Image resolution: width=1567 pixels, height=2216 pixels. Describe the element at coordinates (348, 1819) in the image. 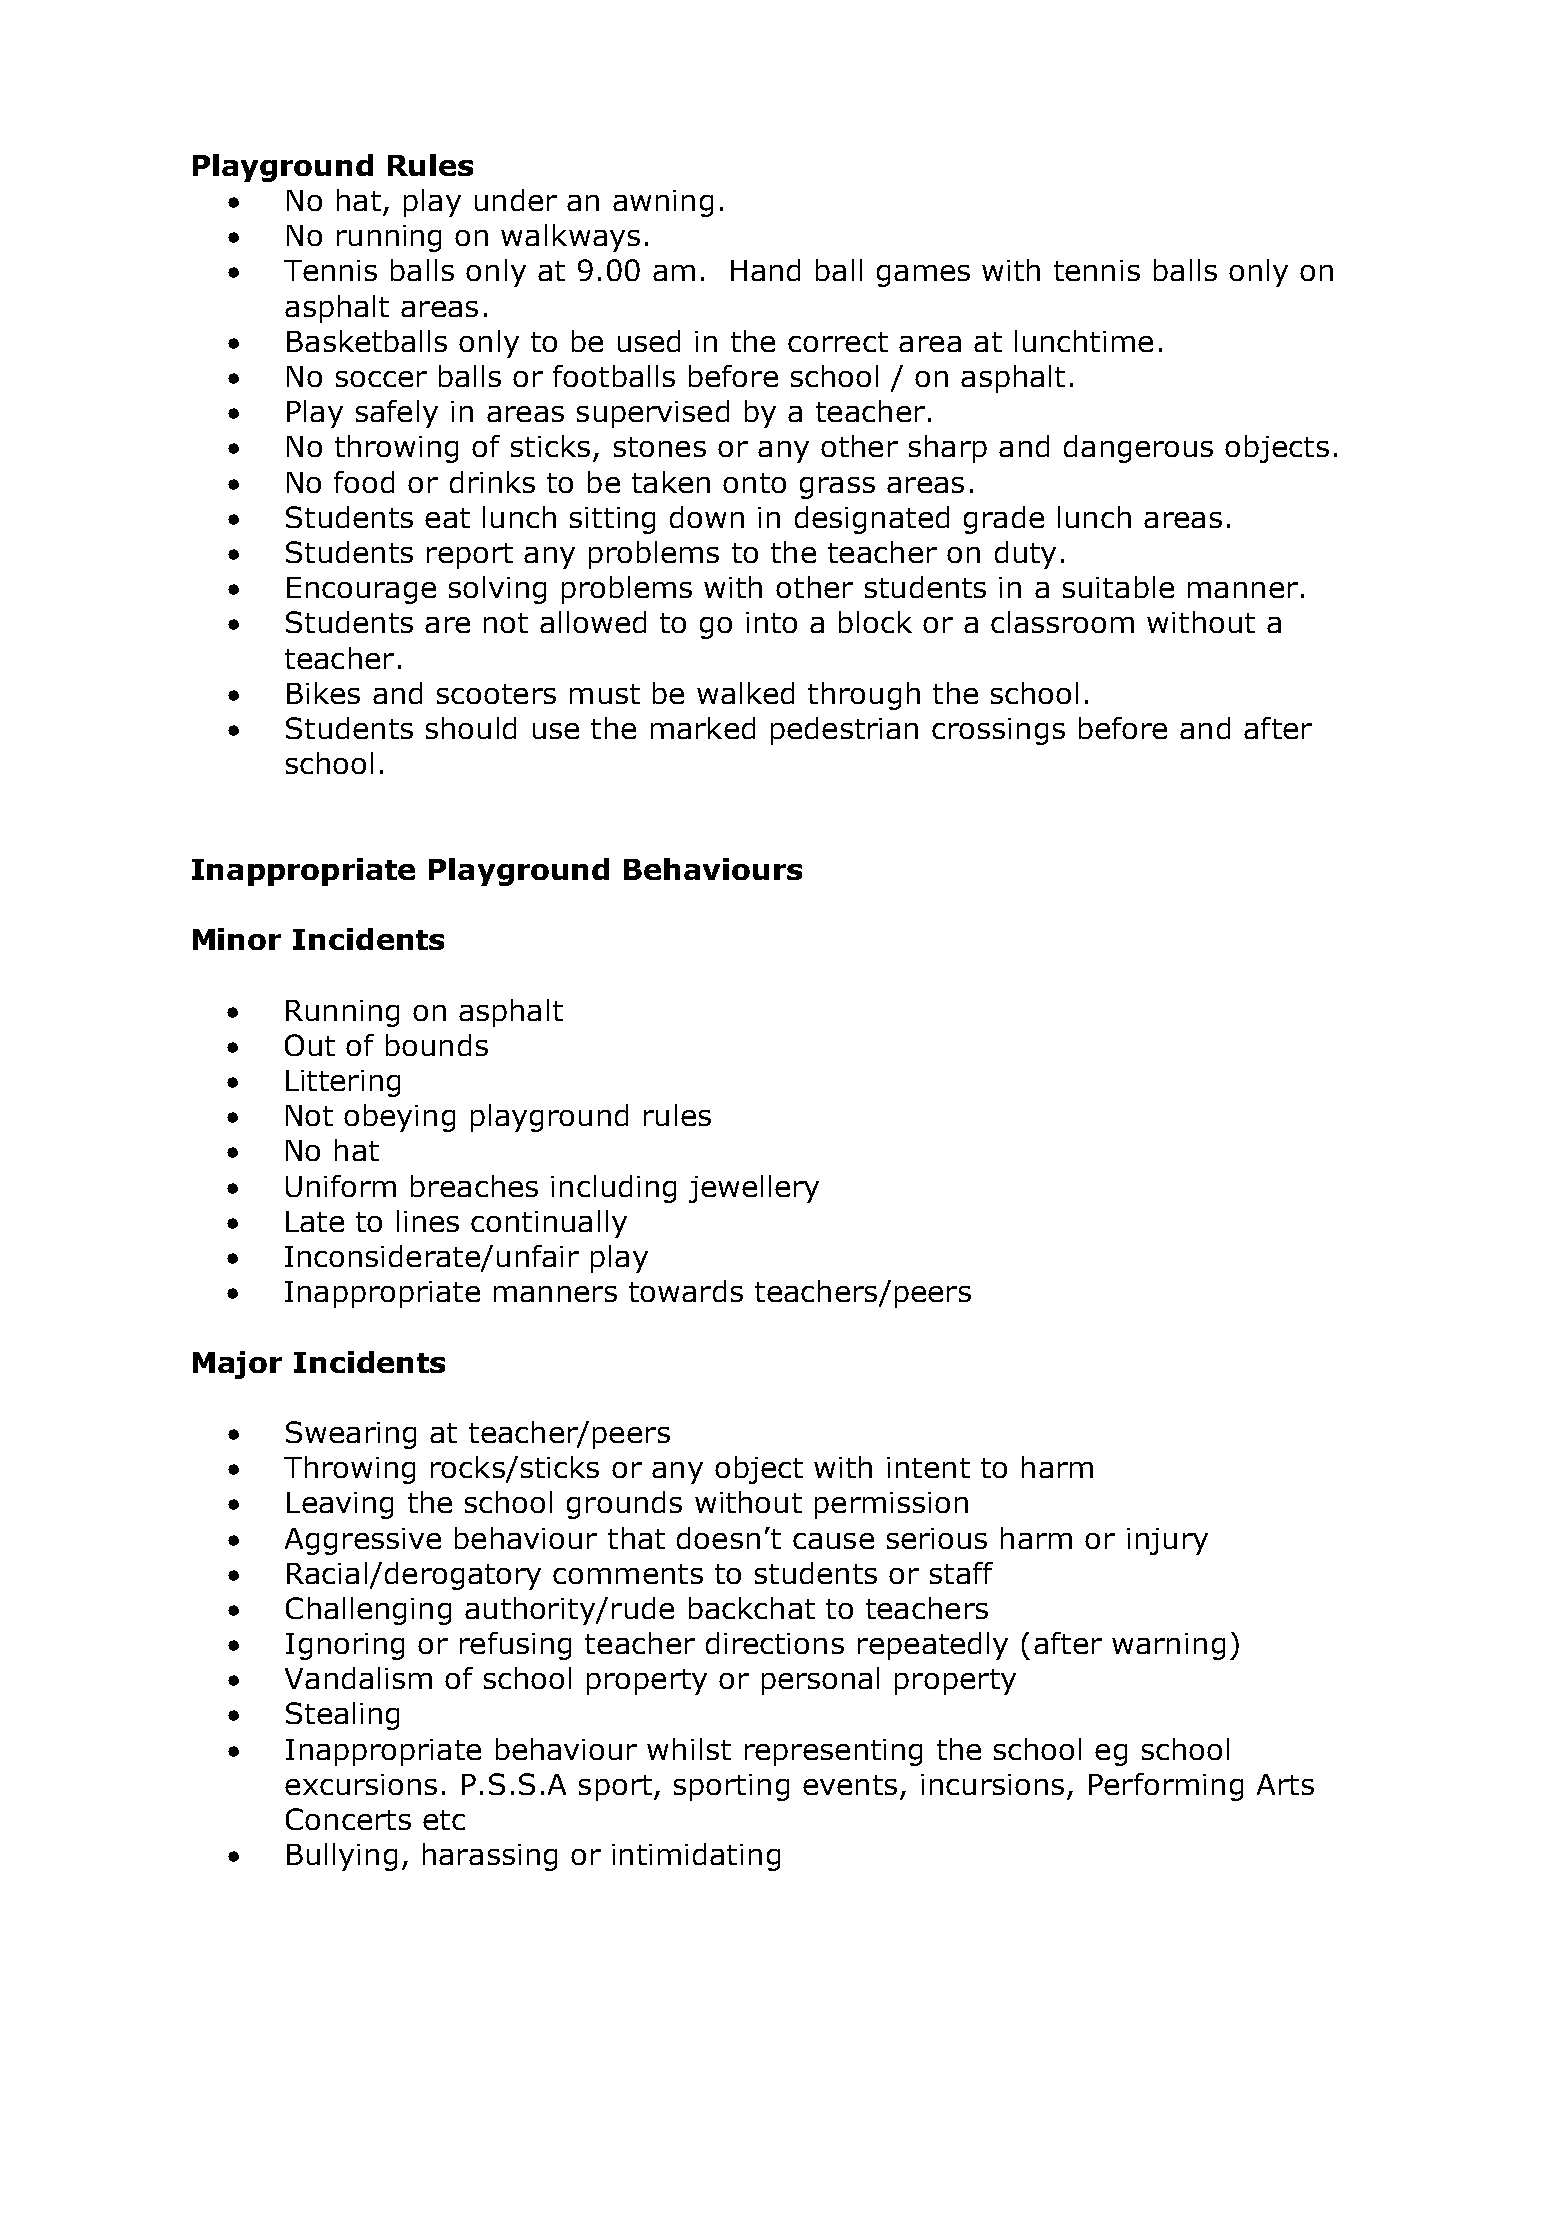

I see `Concerts` at that location.
